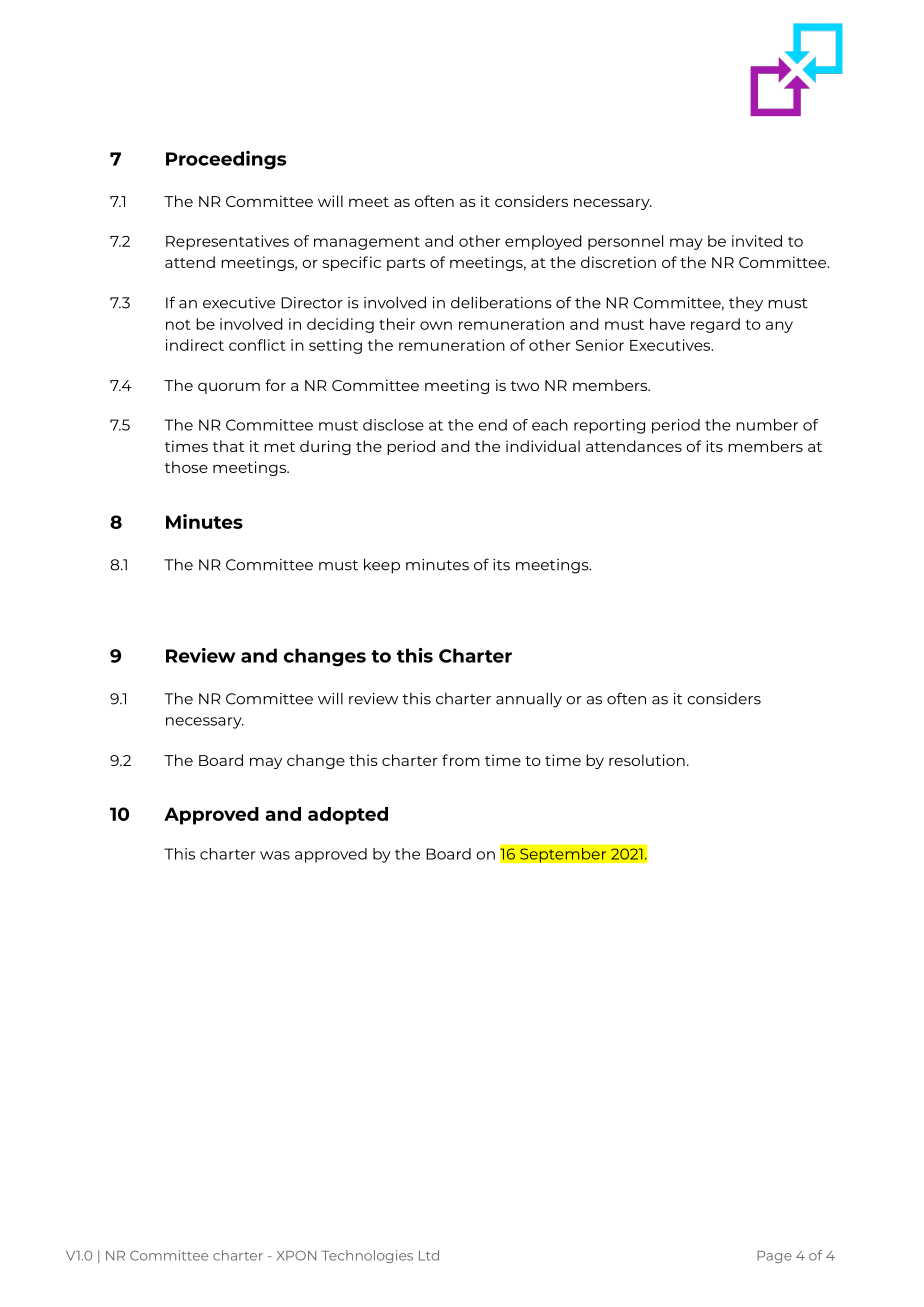 This screenshot has height=1307, width=924. Describe the element at coordinates (226, 160) in the screenshot. I see `Proceedings` at that location.
